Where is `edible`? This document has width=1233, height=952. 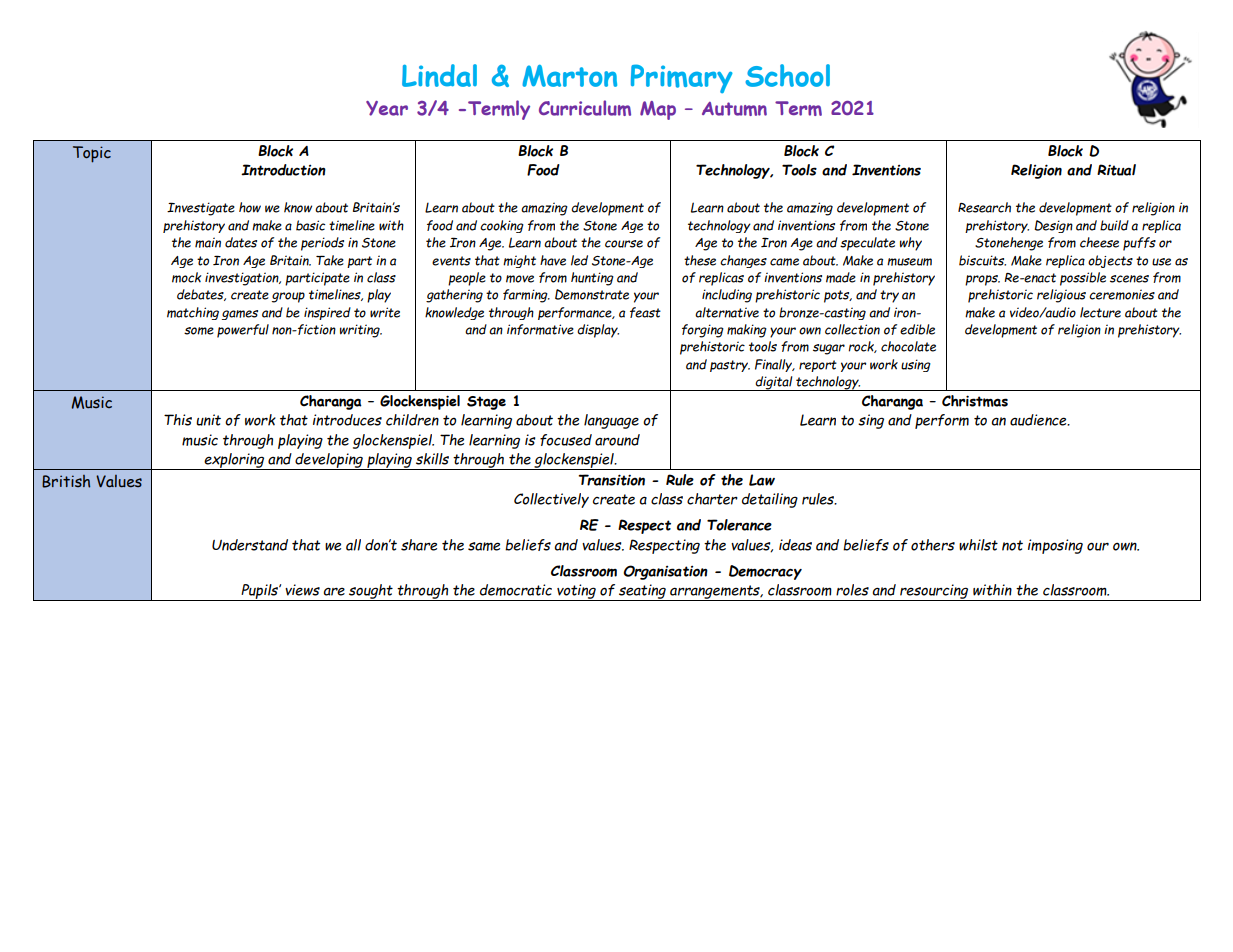 edible is located at coordinates (917, 329).
